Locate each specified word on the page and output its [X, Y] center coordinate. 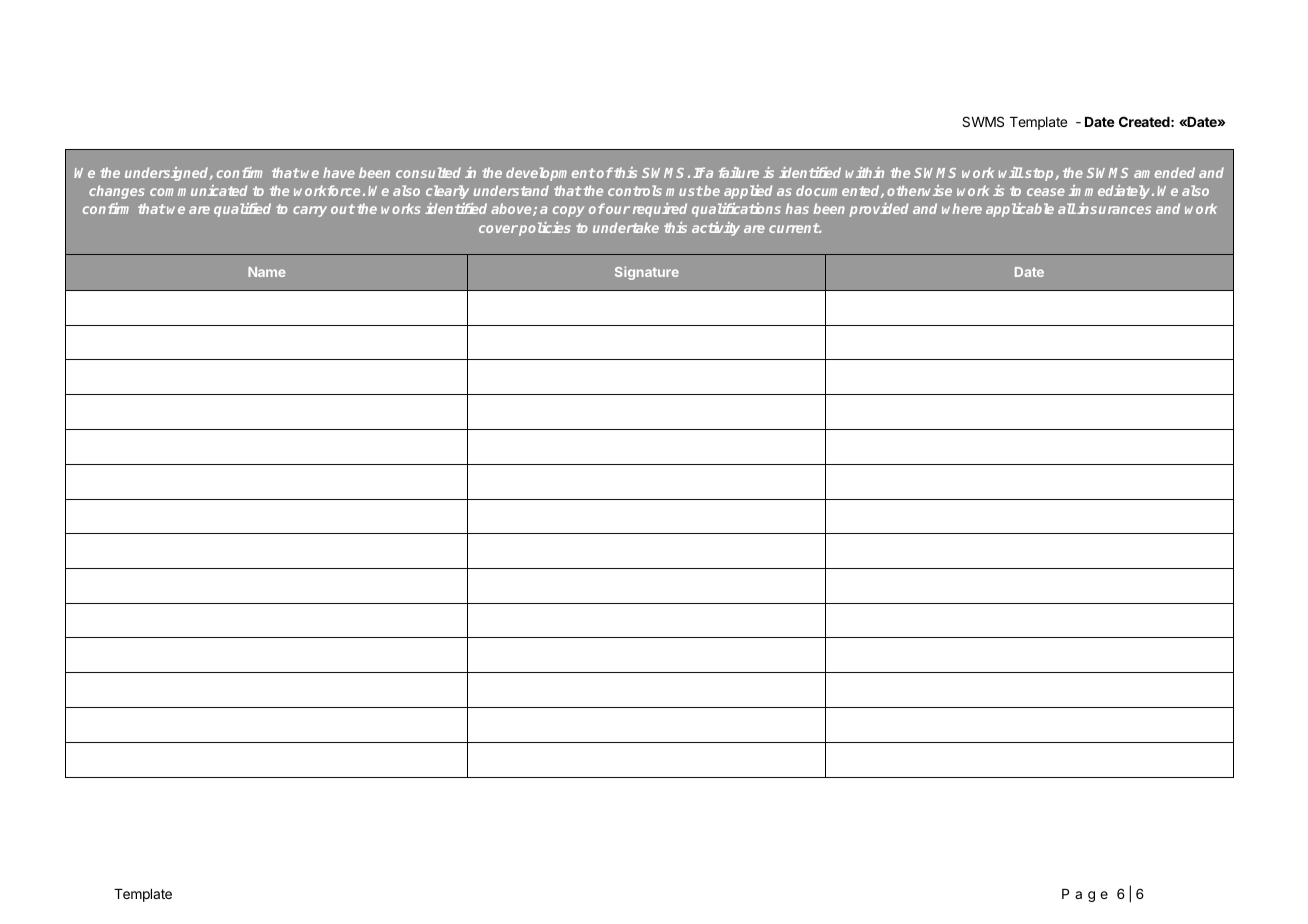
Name [266, 272]
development [550, 174]
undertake [626, 227]
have [339, 172]
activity [716, 229]
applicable [1020, 210]
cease [1046, 192]
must [684, 191]
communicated [198, 190]
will [1011, 172]
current [794, 228]
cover [498, 229]
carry [310, 211]
